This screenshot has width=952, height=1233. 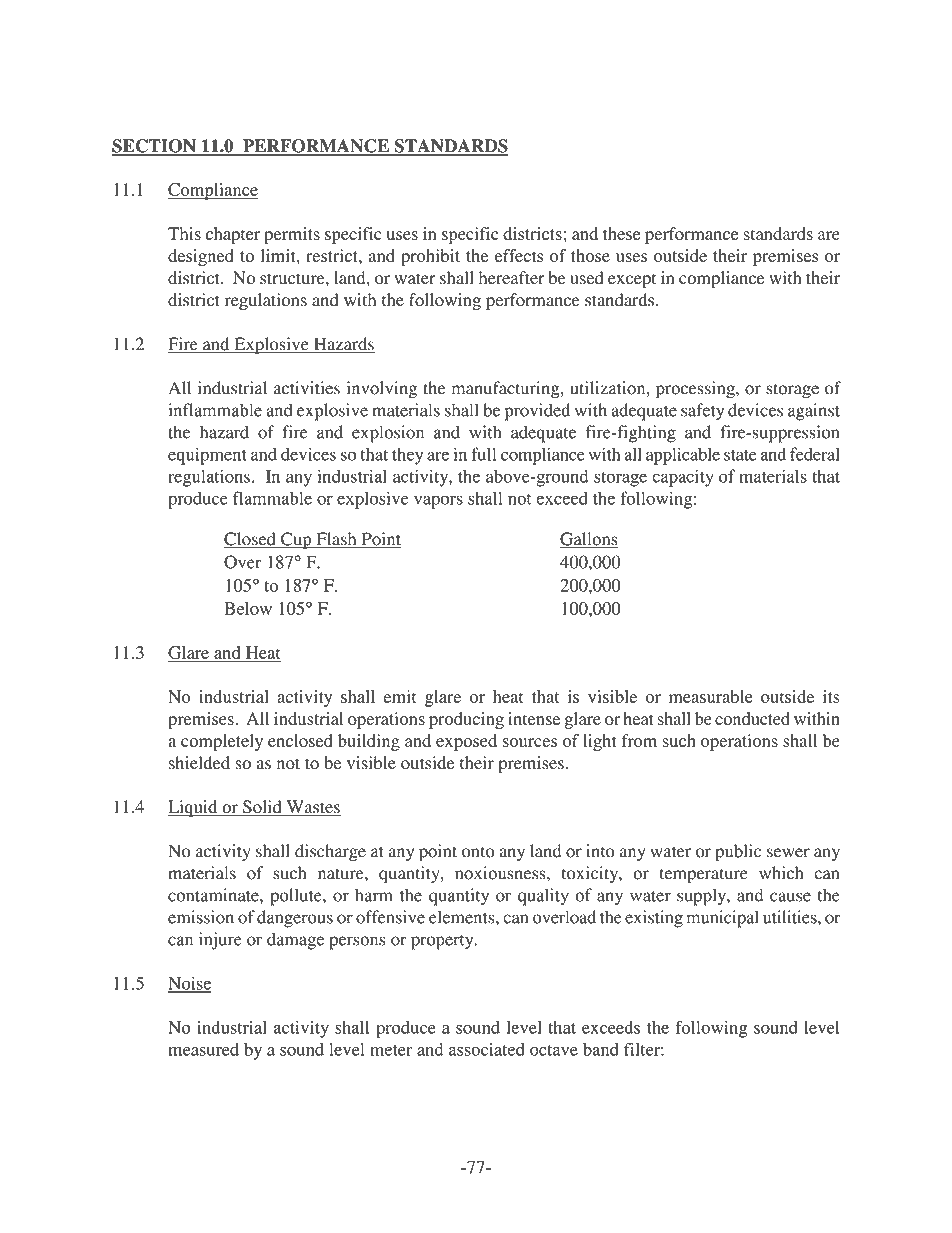 What do you see at coordinates (248, 608) in the screenshot?
I see `Below` at bounding box center [248, 608].
